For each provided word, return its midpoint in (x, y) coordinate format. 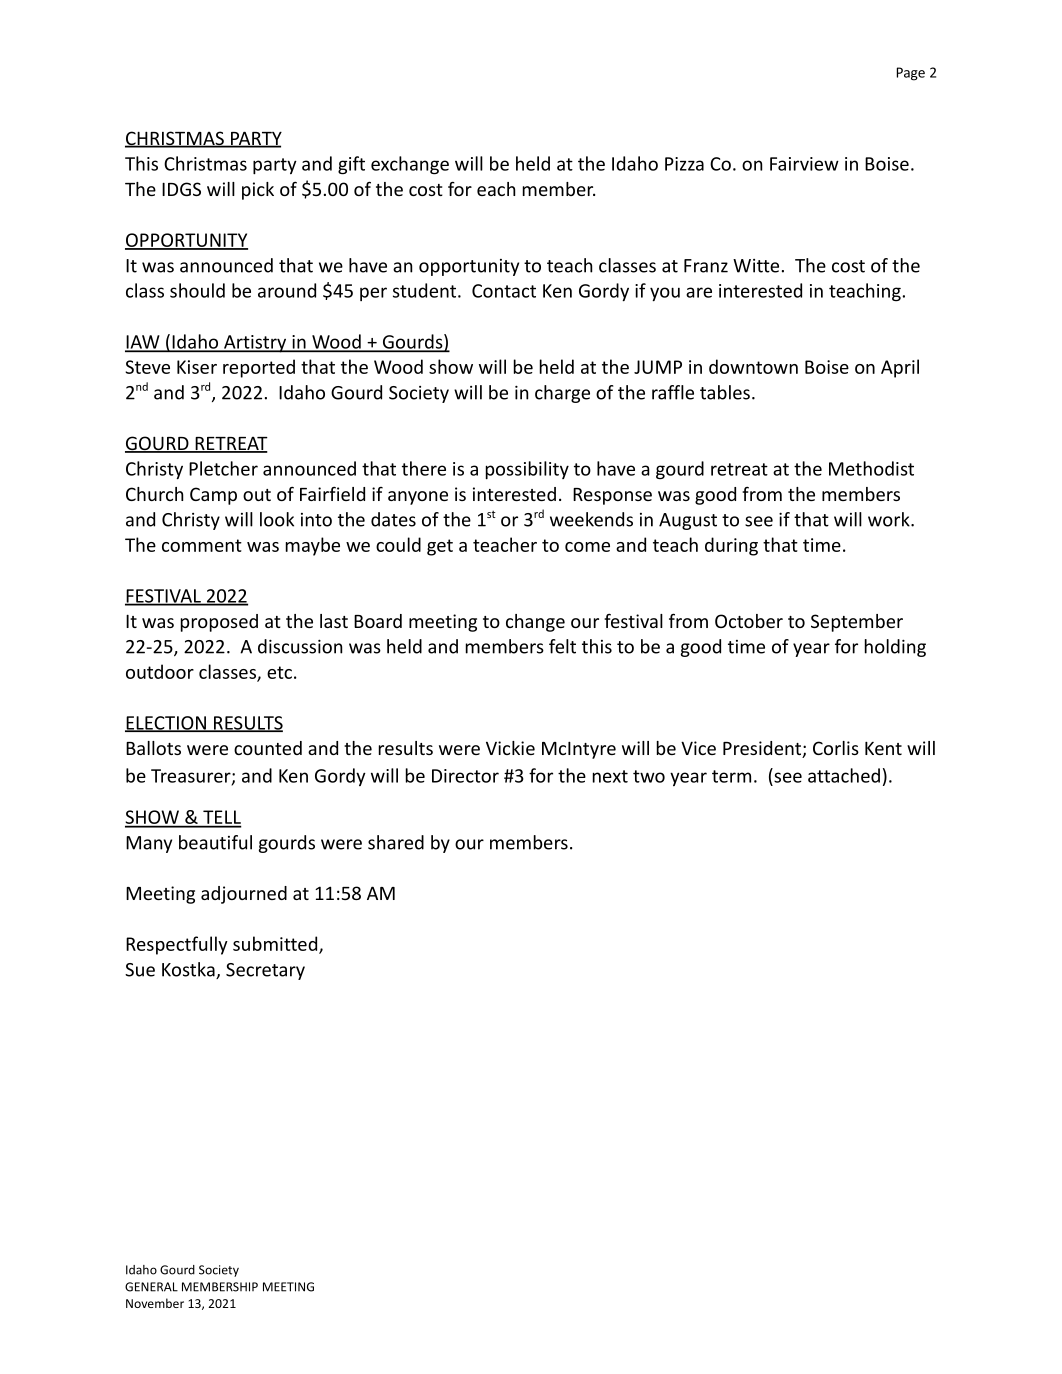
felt (562, 646)
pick (258, 191)
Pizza (684, 164)
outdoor (160, 671)
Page (911, 74)
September (857, 623)
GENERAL (151, 1287)
